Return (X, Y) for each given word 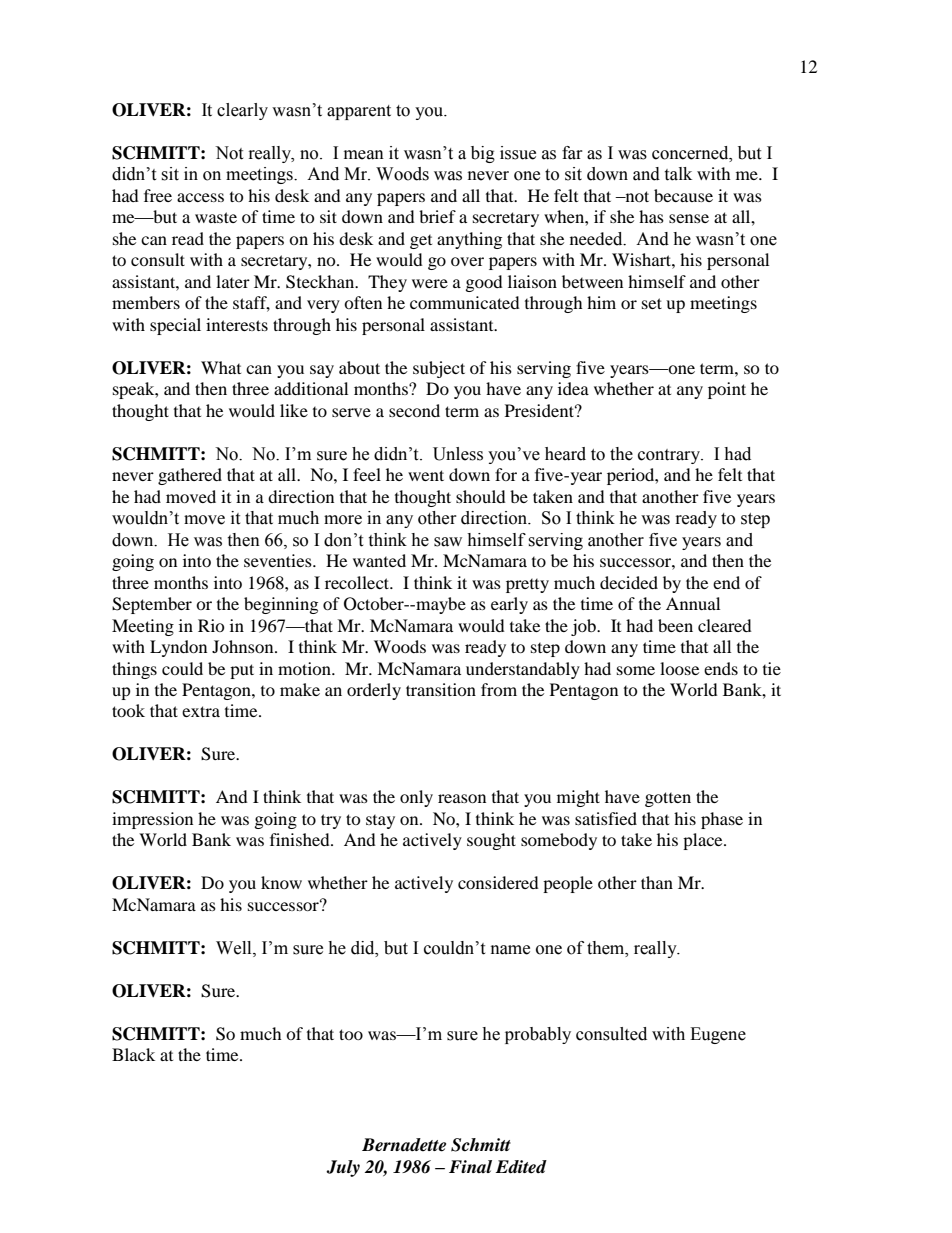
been (675, 625)
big (483, 154)
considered (498, 882)
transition (441, 689)
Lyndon (178, 648)
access (200, 197)
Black (133, 1054)
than (657, 882)
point (727, 390)
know (281, 882)
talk (678, 174)
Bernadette (404, 1145)
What (221, 367)
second (414, 410)
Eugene (718, 1035)
